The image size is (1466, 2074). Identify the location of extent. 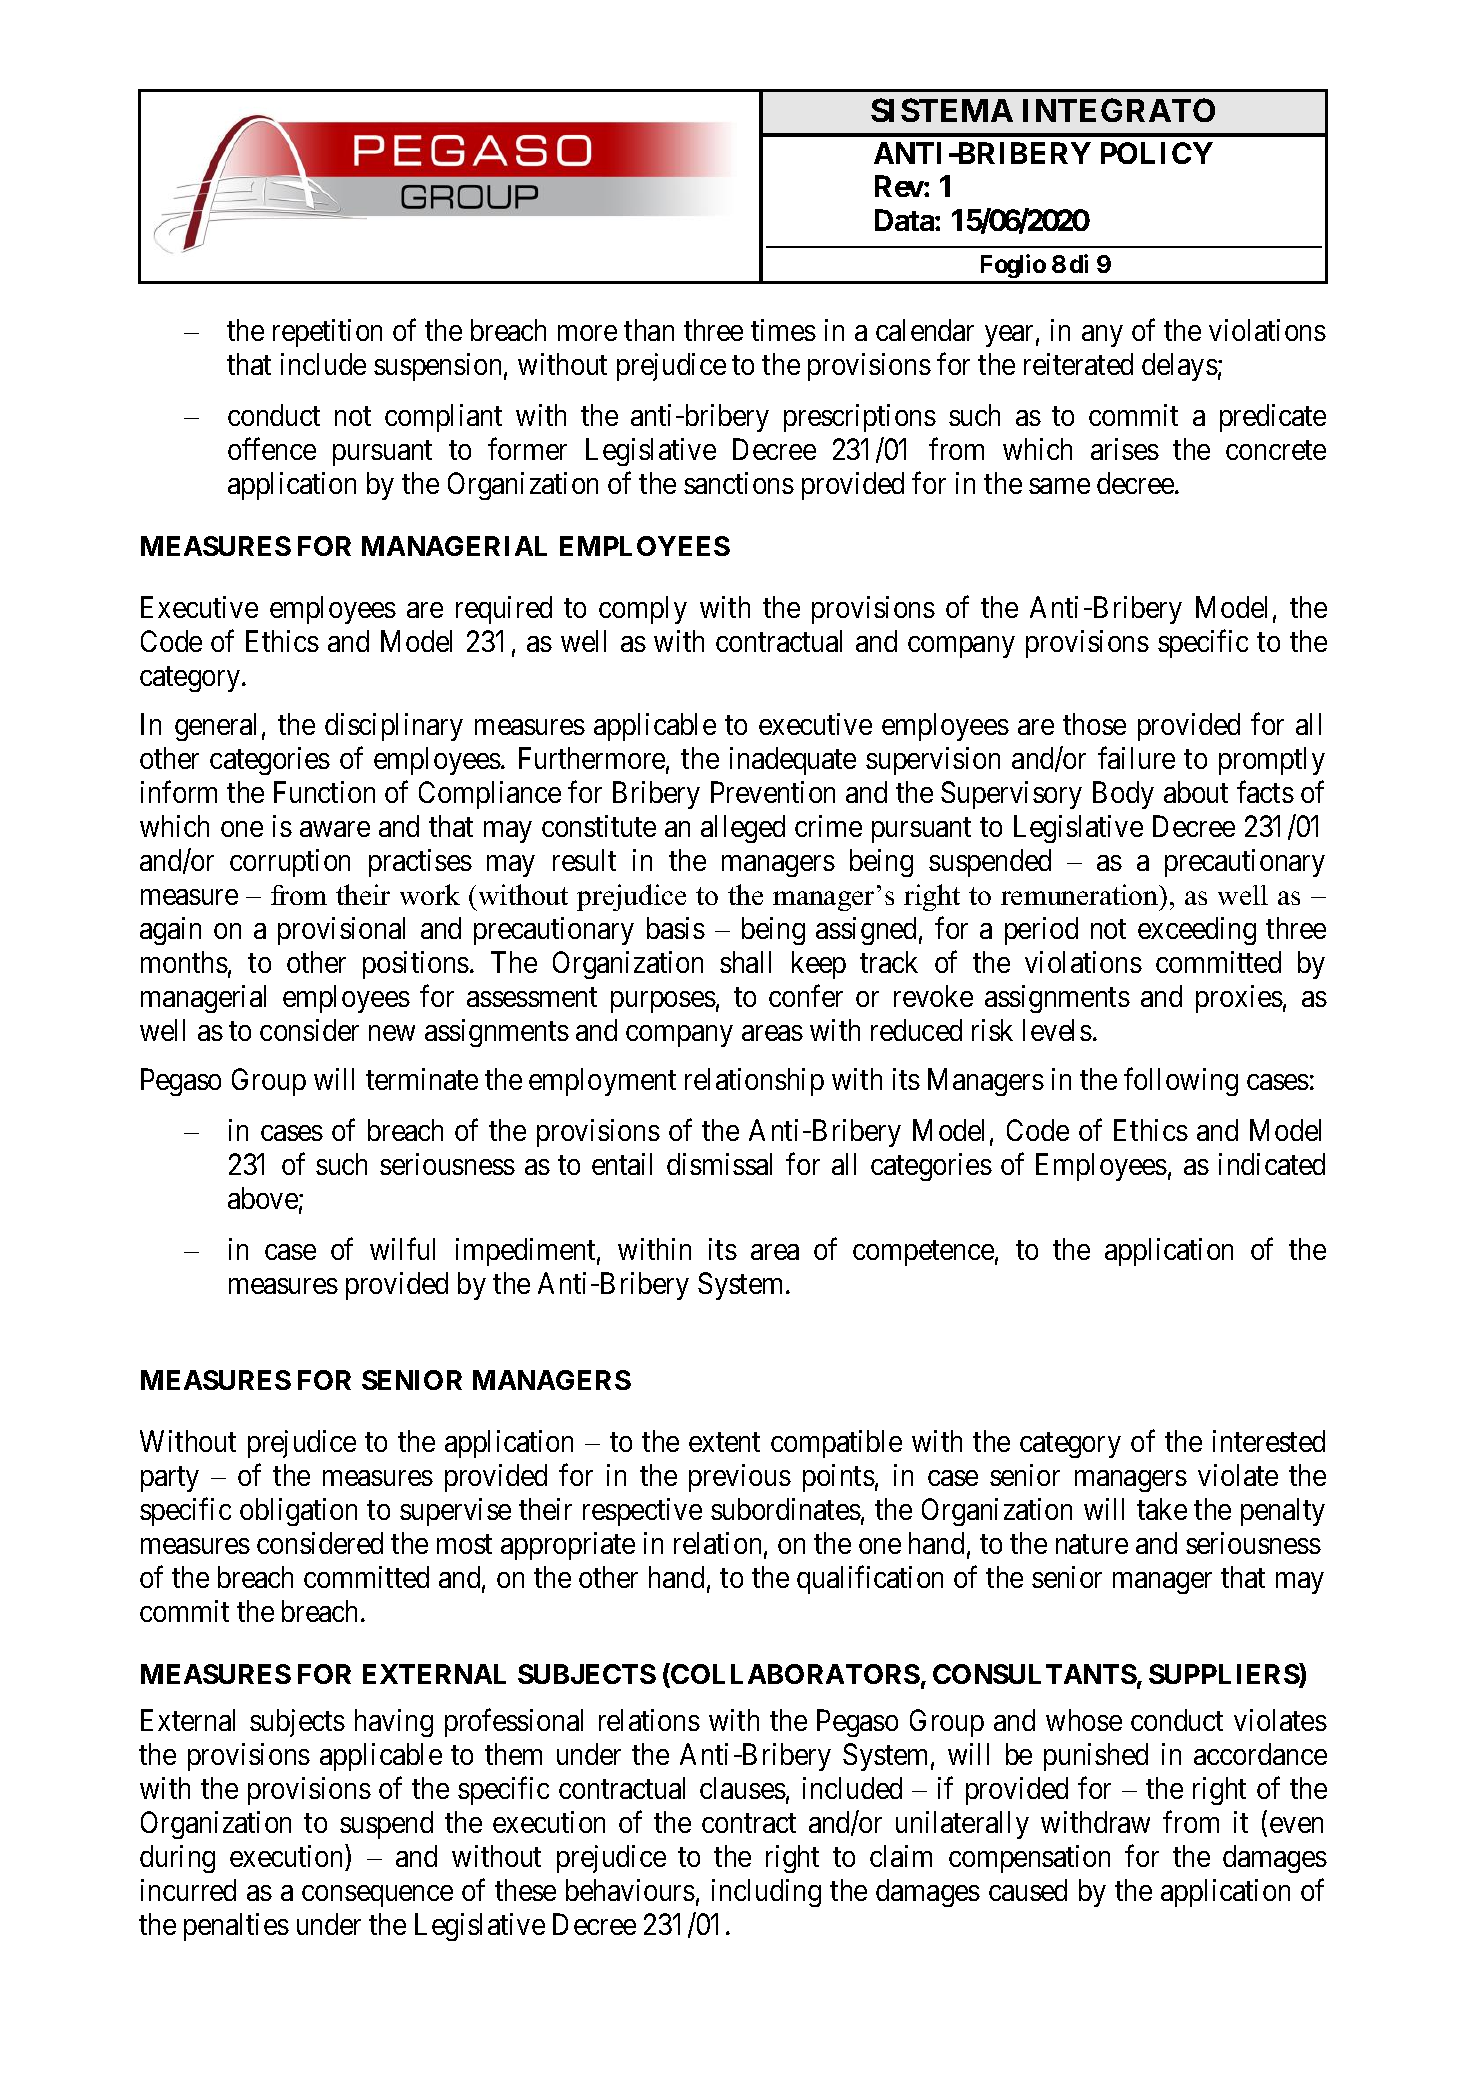
(724, 1442).
